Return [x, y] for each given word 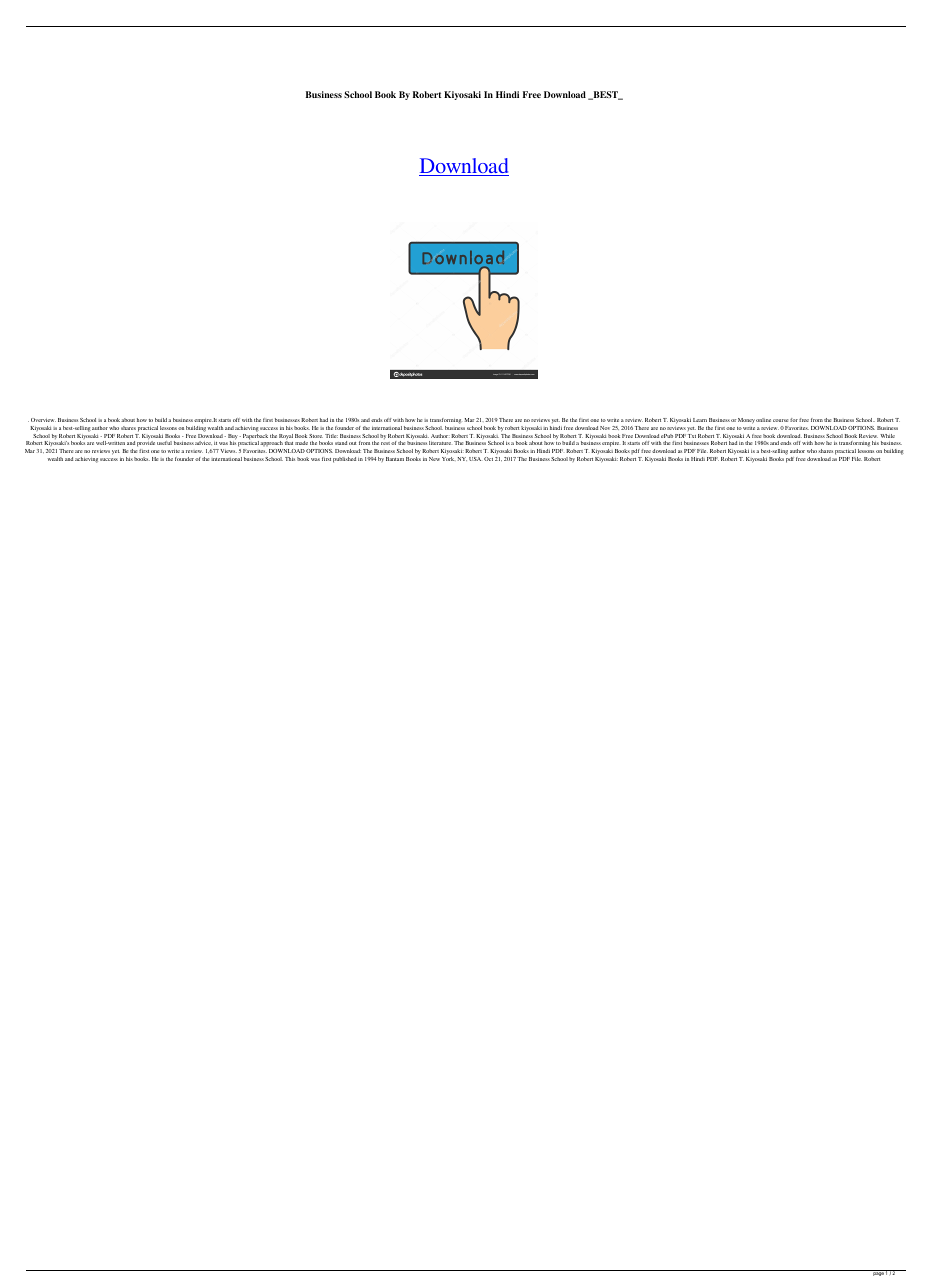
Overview [43, 420]
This [290, 459]
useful [164, 443]
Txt [692, 436]
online [763, 420]
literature [440, 443]
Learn [700, 420]
